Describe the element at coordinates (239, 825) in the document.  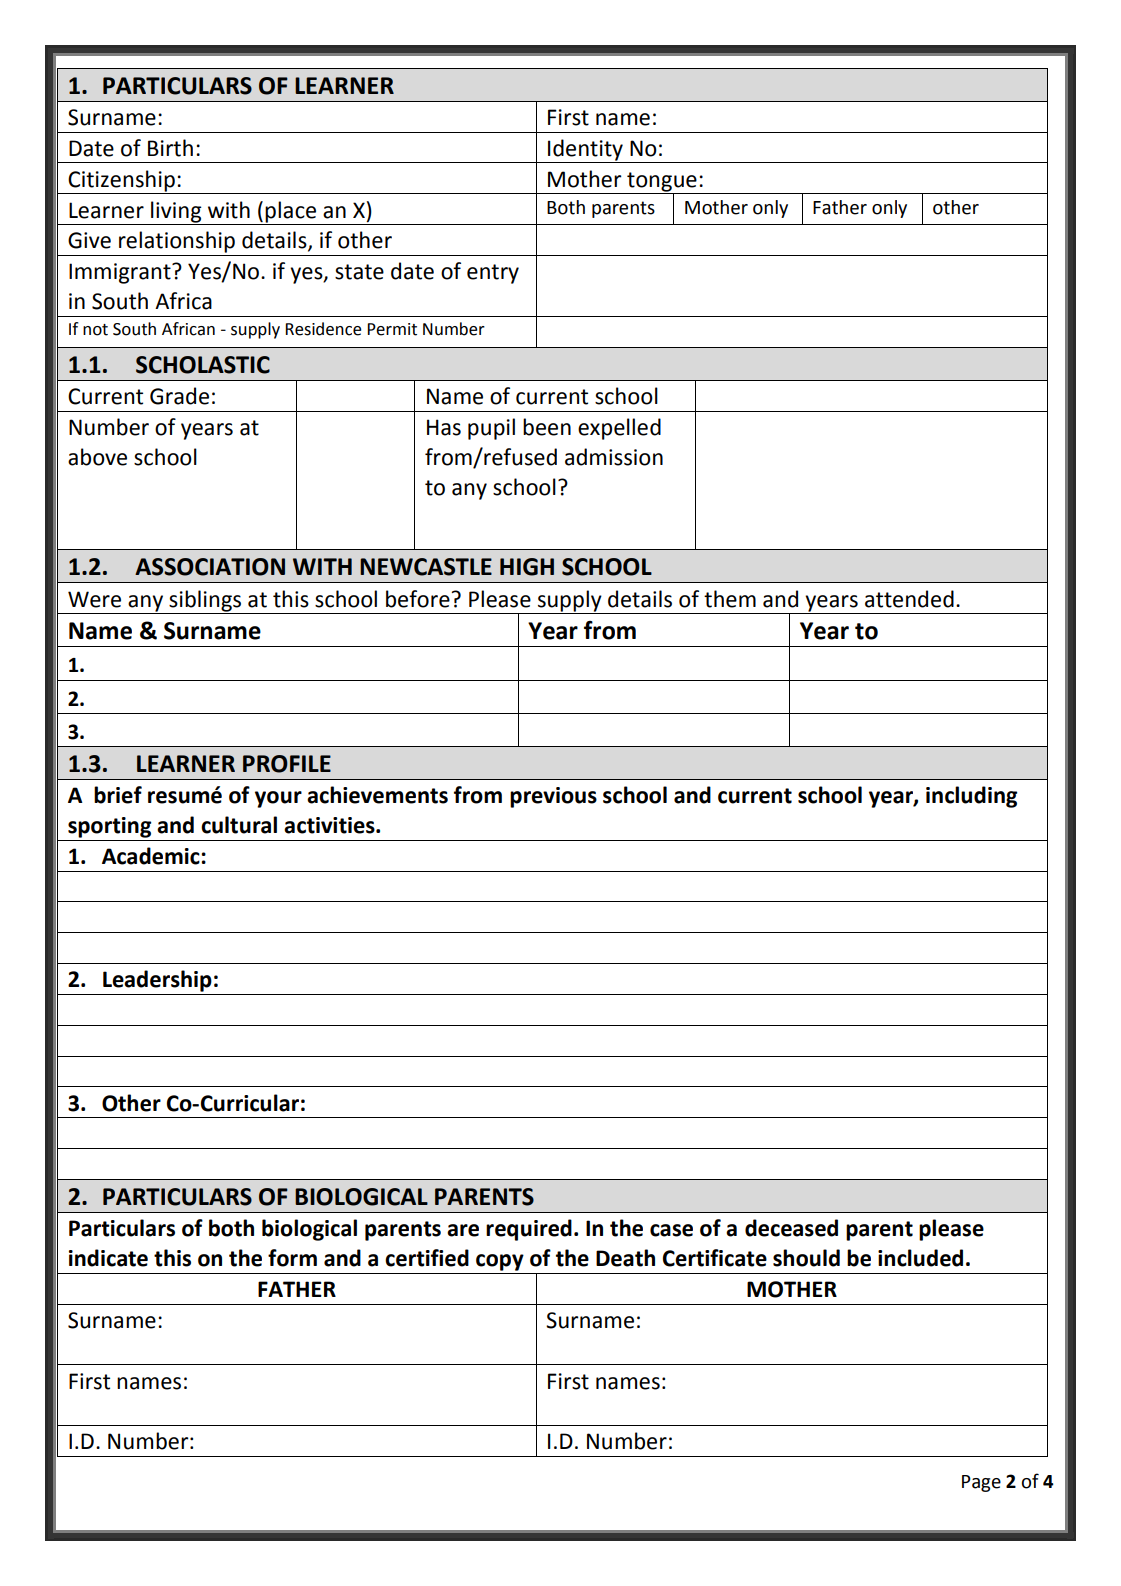
I see `cultural` at that location.
